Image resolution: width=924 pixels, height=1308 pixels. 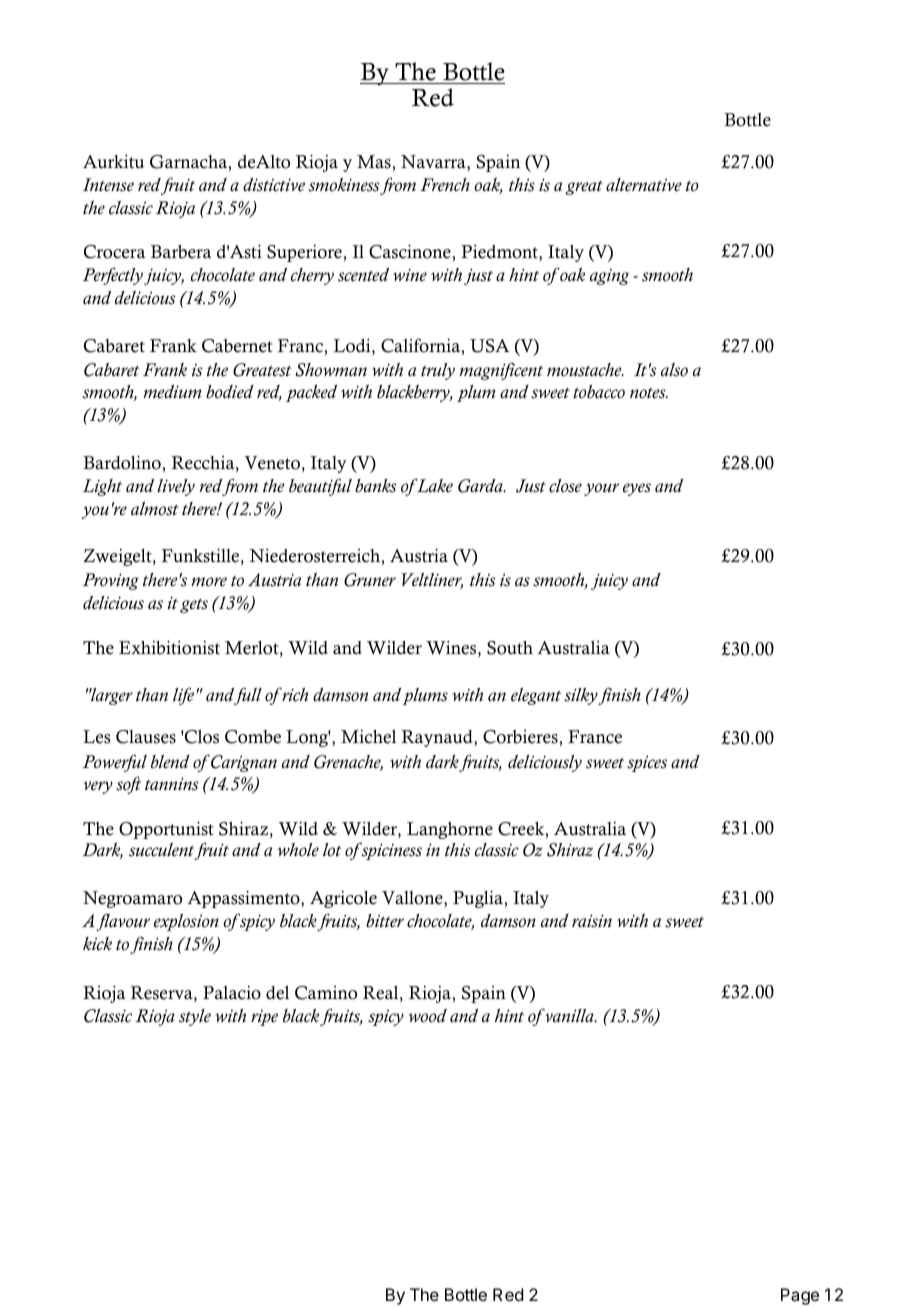 I want to click on style, so click(x=195, y=1017).
